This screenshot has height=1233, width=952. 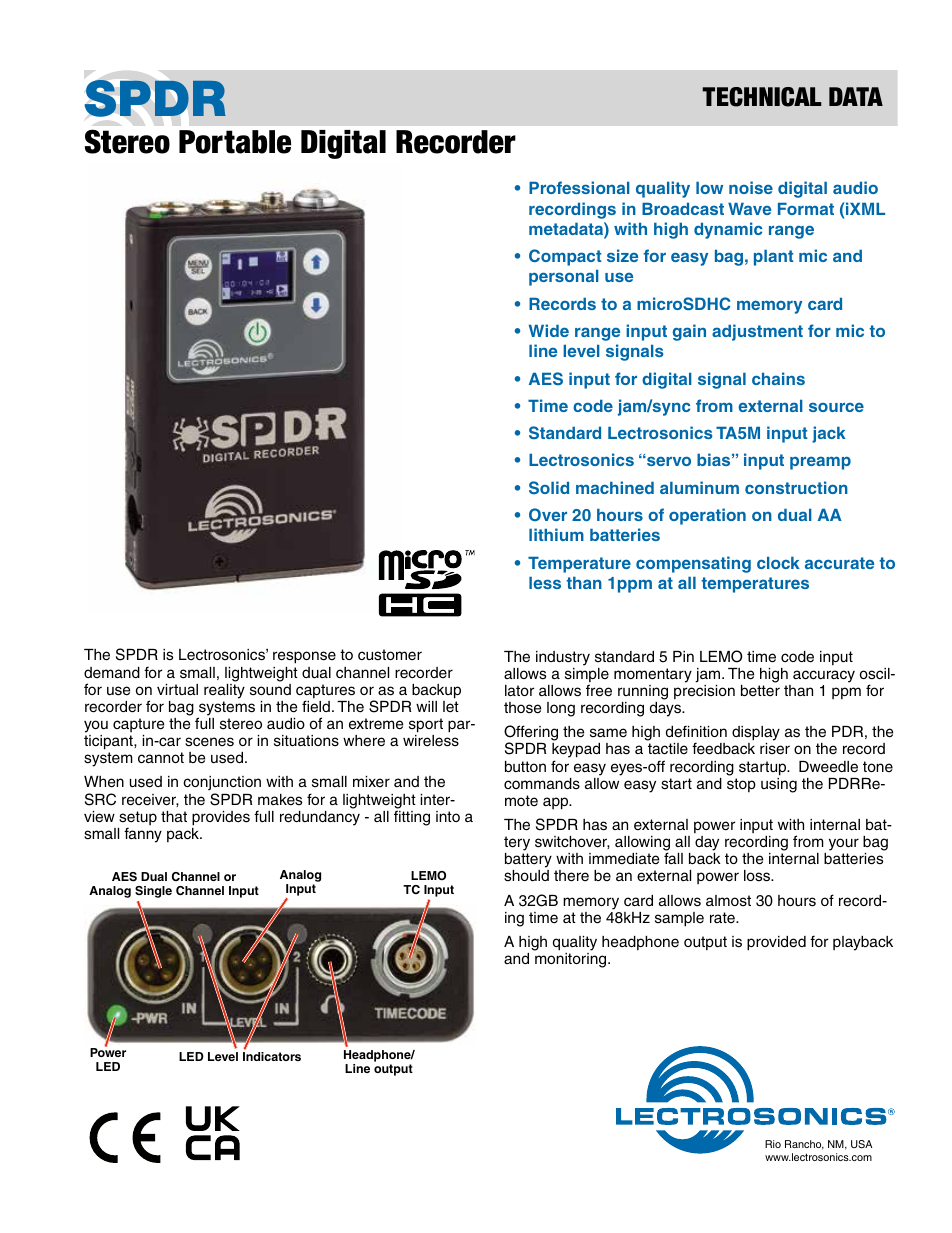 I want to click on TECHNICAL, so click(x=762, y=97).
